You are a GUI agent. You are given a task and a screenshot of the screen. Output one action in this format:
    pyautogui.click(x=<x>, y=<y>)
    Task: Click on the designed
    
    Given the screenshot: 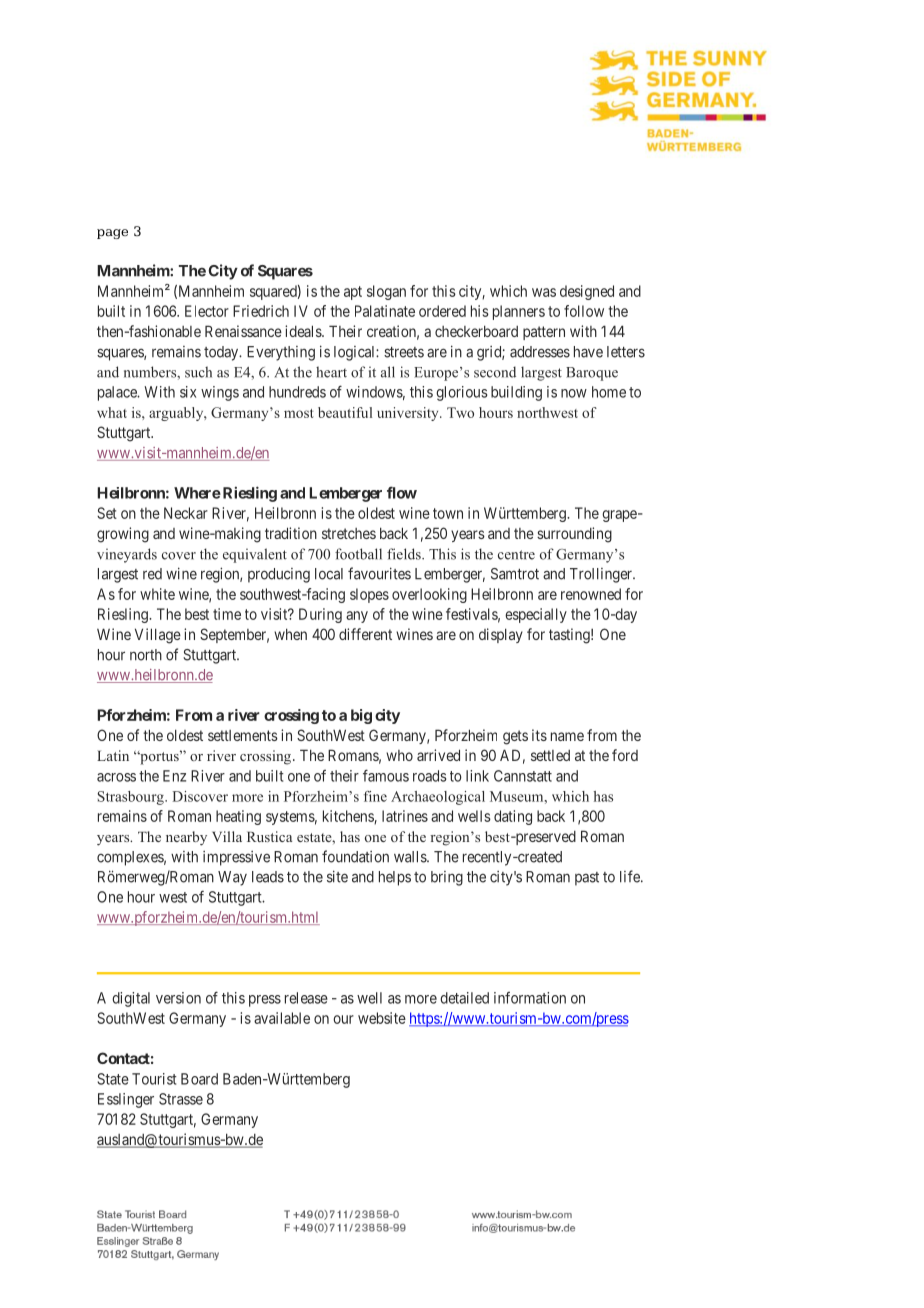 What is the action you would take?
    pyautogui.click(x=587, y=292)
